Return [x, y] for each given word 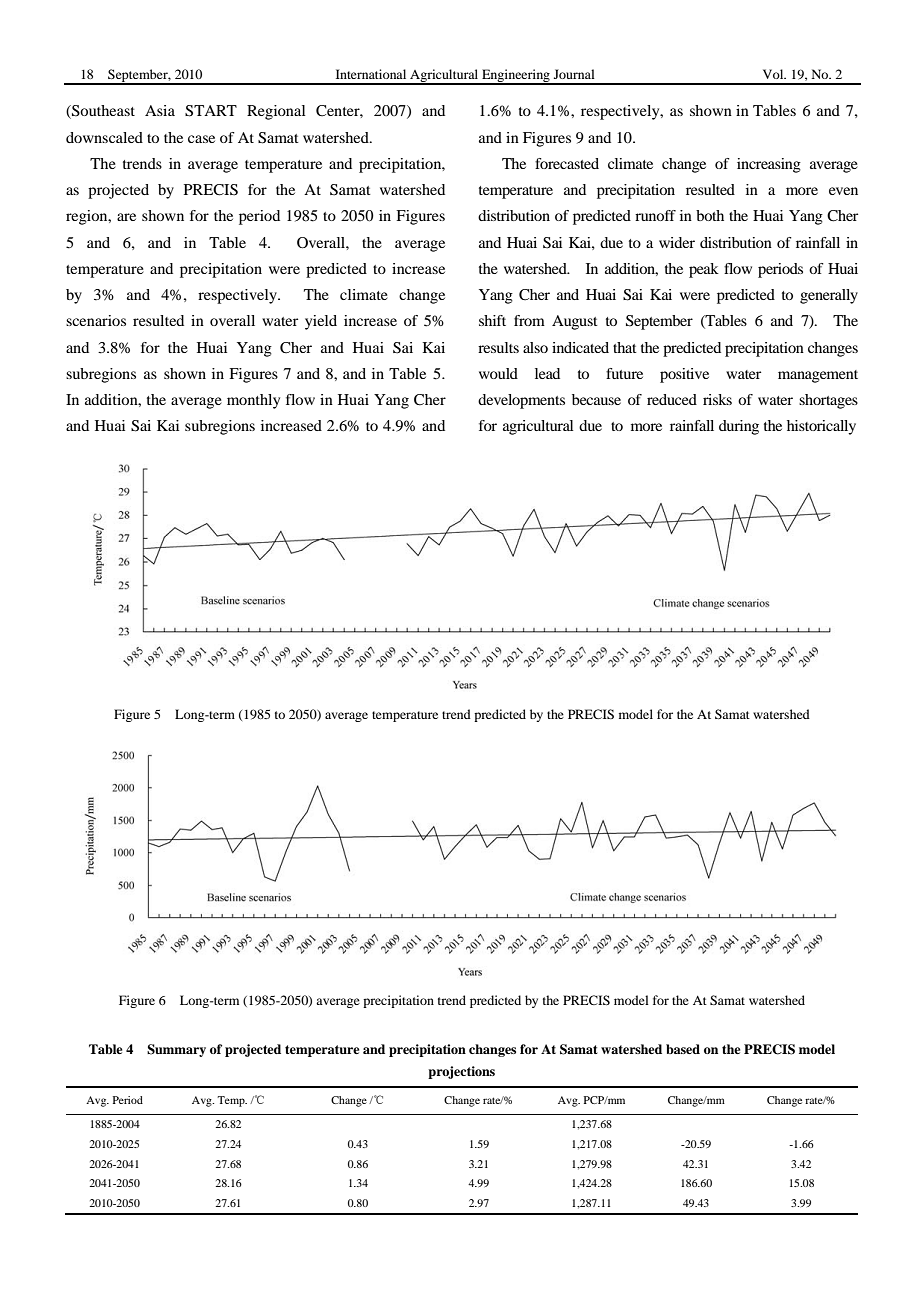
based [683, 1049]
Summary [176, 1050]
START [211, 111]
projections [461, 1072]
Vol [774, 74]
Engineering [516, 76]
